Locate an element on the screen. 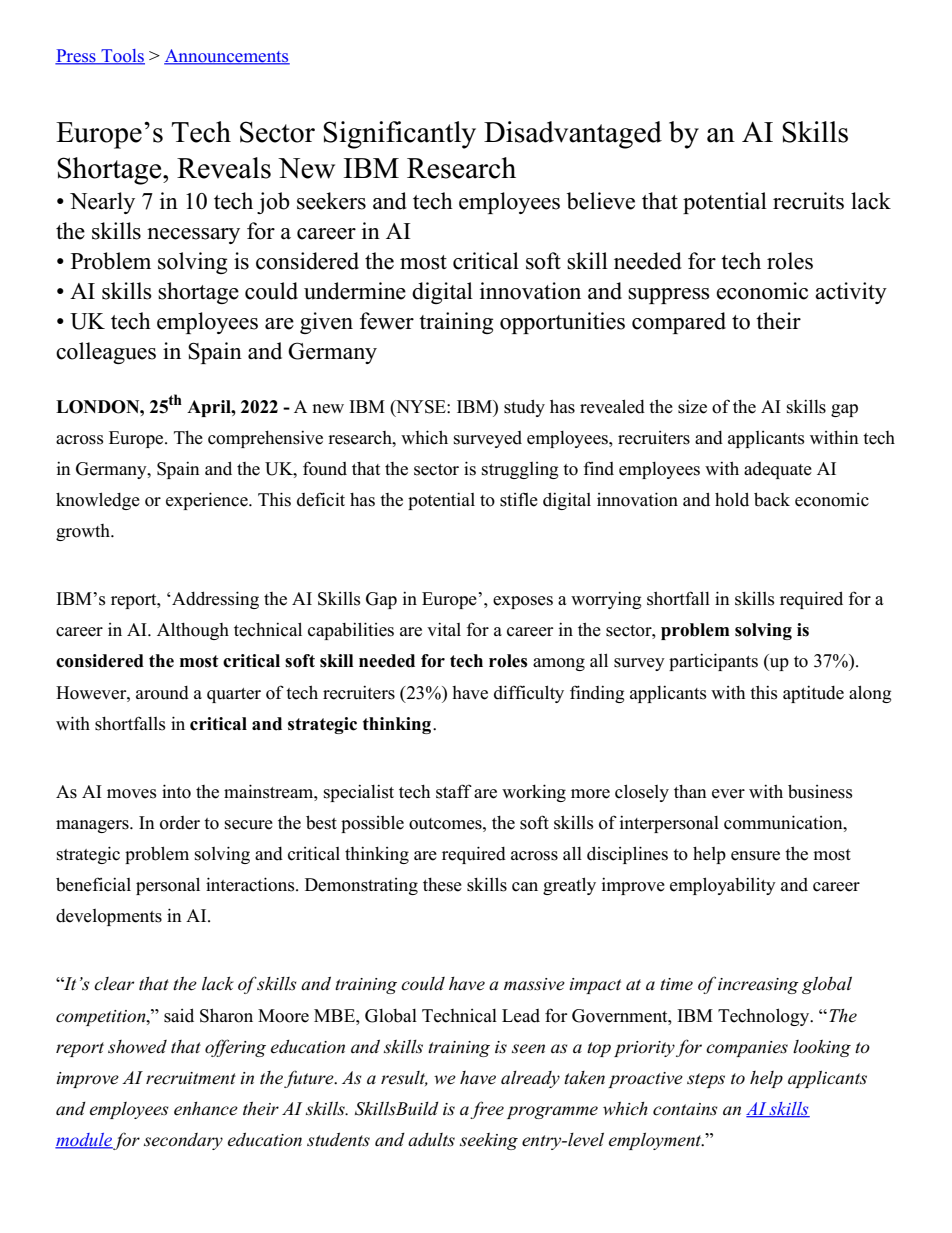 The image size is (952, 1233). Announcements is located at coordinates (227, 57).
